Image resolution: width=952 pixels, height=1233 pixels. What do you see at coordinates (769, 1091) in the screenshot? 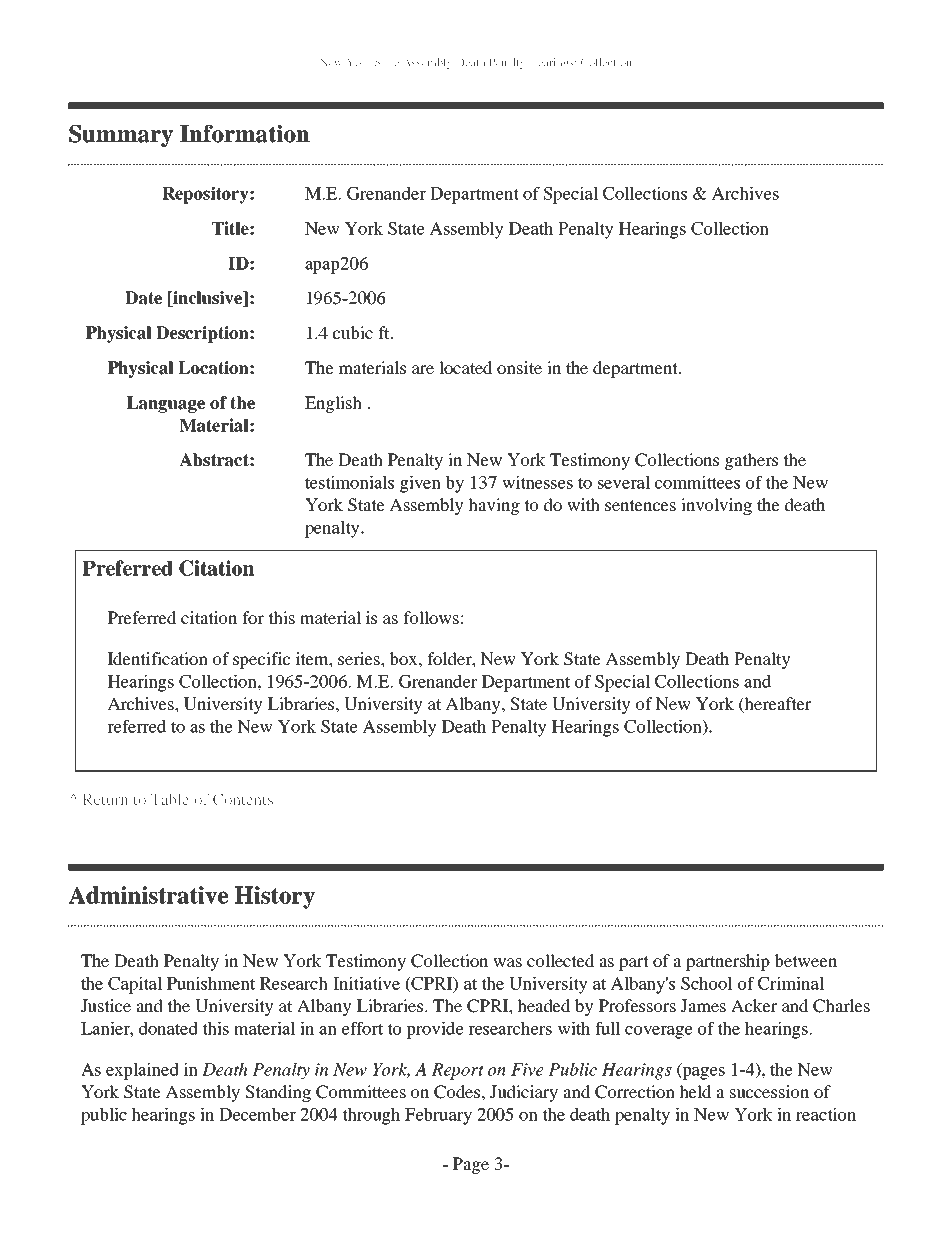
I see `succession` at bounding box center [769, 1091].
